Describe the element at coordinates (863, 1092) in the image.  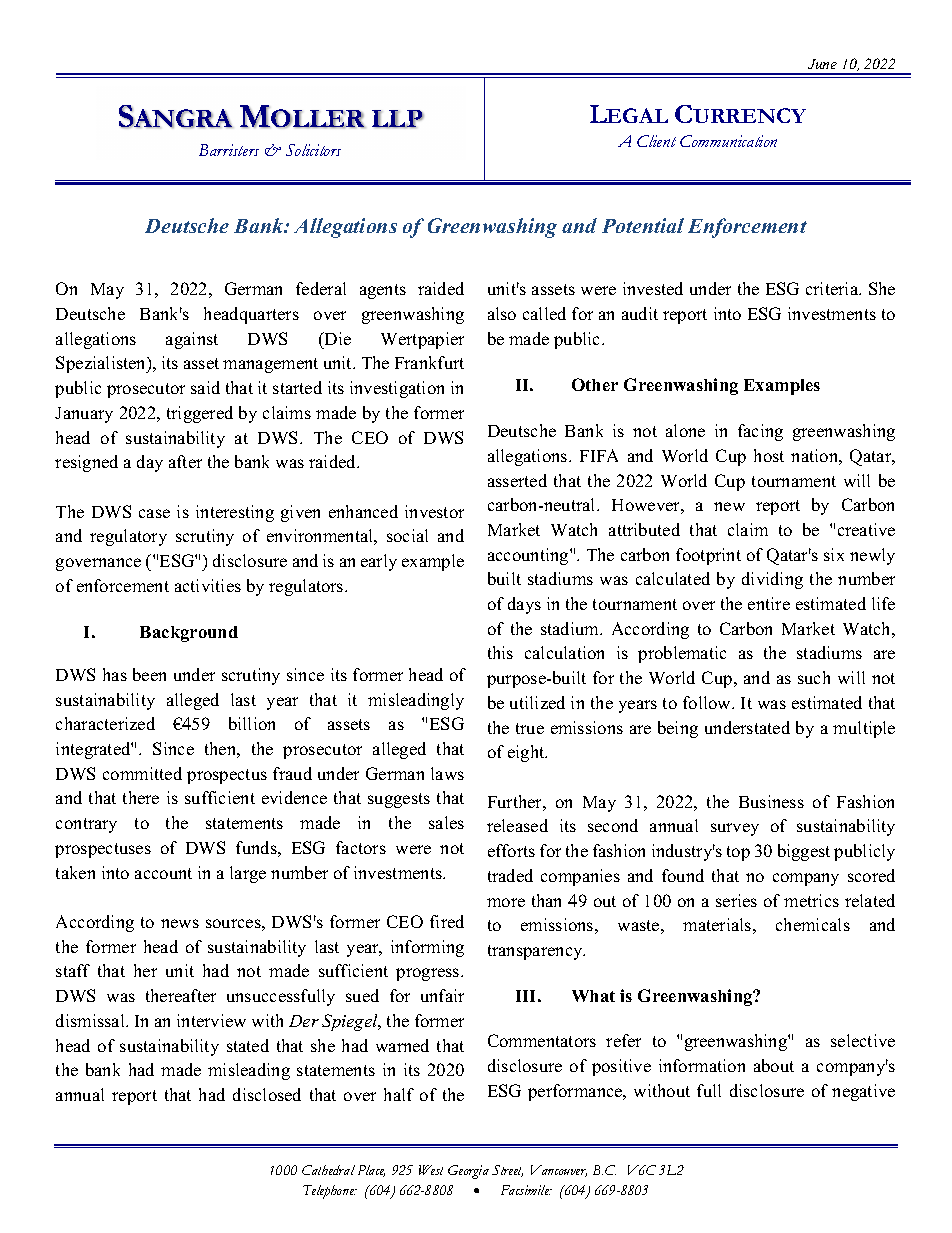
I see `negative` at that location.
